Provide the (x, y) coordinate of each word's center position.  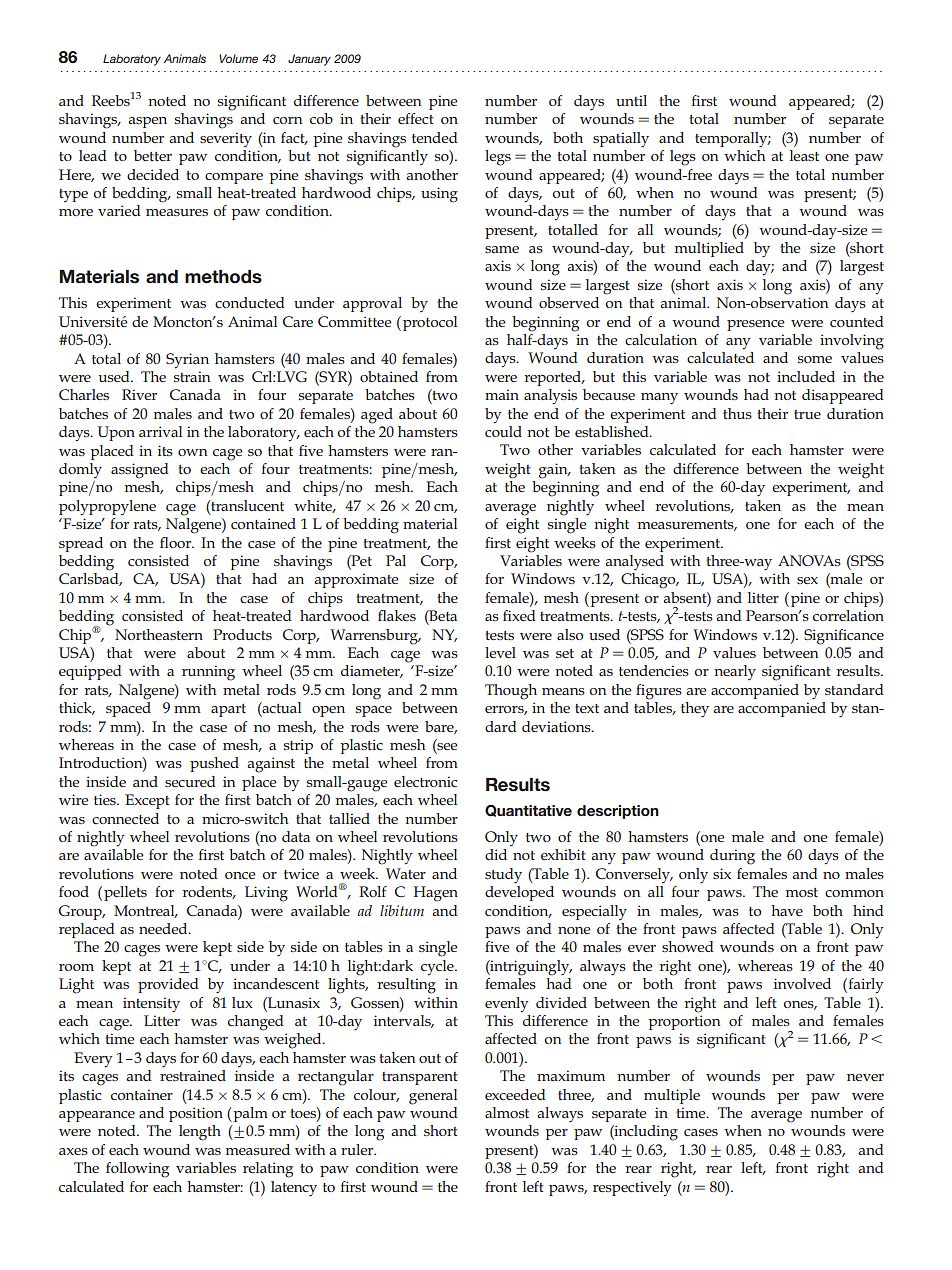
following (137, 1170)
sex (807, 580)
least (804, 155)
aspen (147, 122)
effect (416, 118)
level (500, 652)
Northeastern (159, 634)
